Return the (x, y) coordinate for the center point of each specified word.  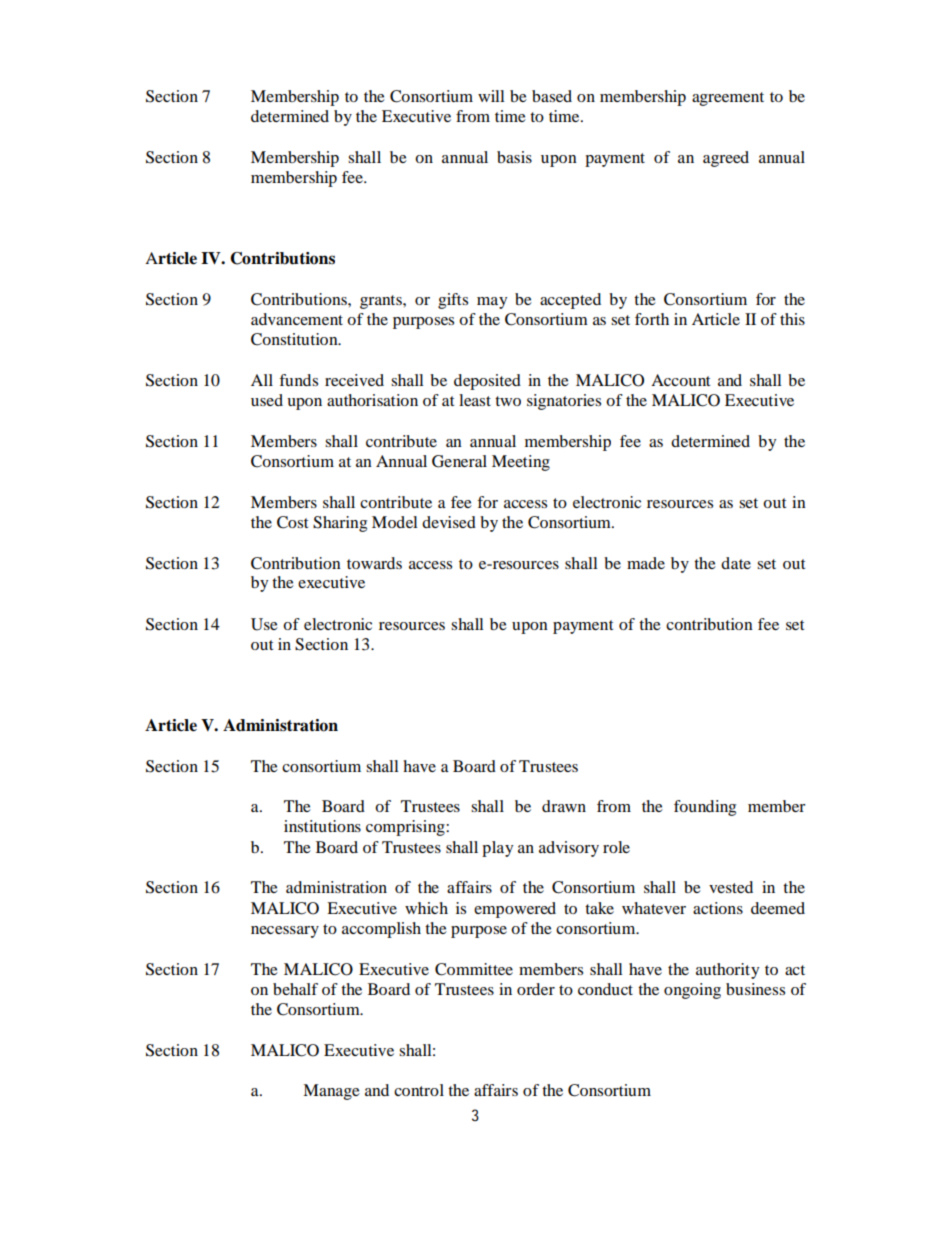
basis (514, 157)
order (536, 989)
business (755, 989)
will (491, 96)
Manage (331, 1092)
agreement (728, 99)
